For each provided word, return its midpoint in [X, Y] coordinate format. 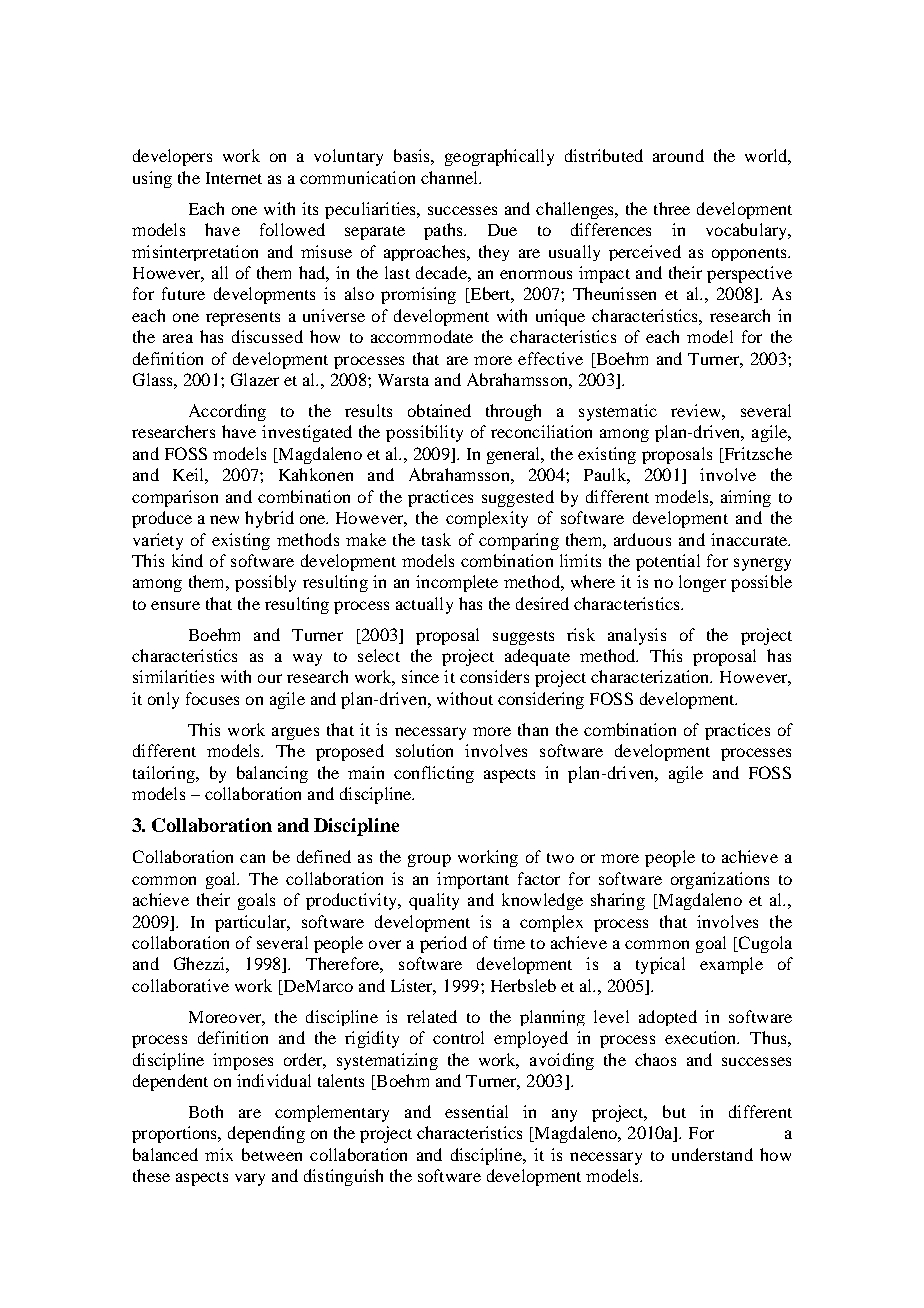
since [420, 676]
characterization [651, 676]
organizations [720, 880]
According [227, 412]
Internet [234, 178]
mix [219, 1154]
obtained [439, 410]
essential [476, 1111]
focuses [212, 698]
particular [252, 923]
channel [451, 177]
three [672, 208]
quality [434, 901]
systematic [618, 412]
